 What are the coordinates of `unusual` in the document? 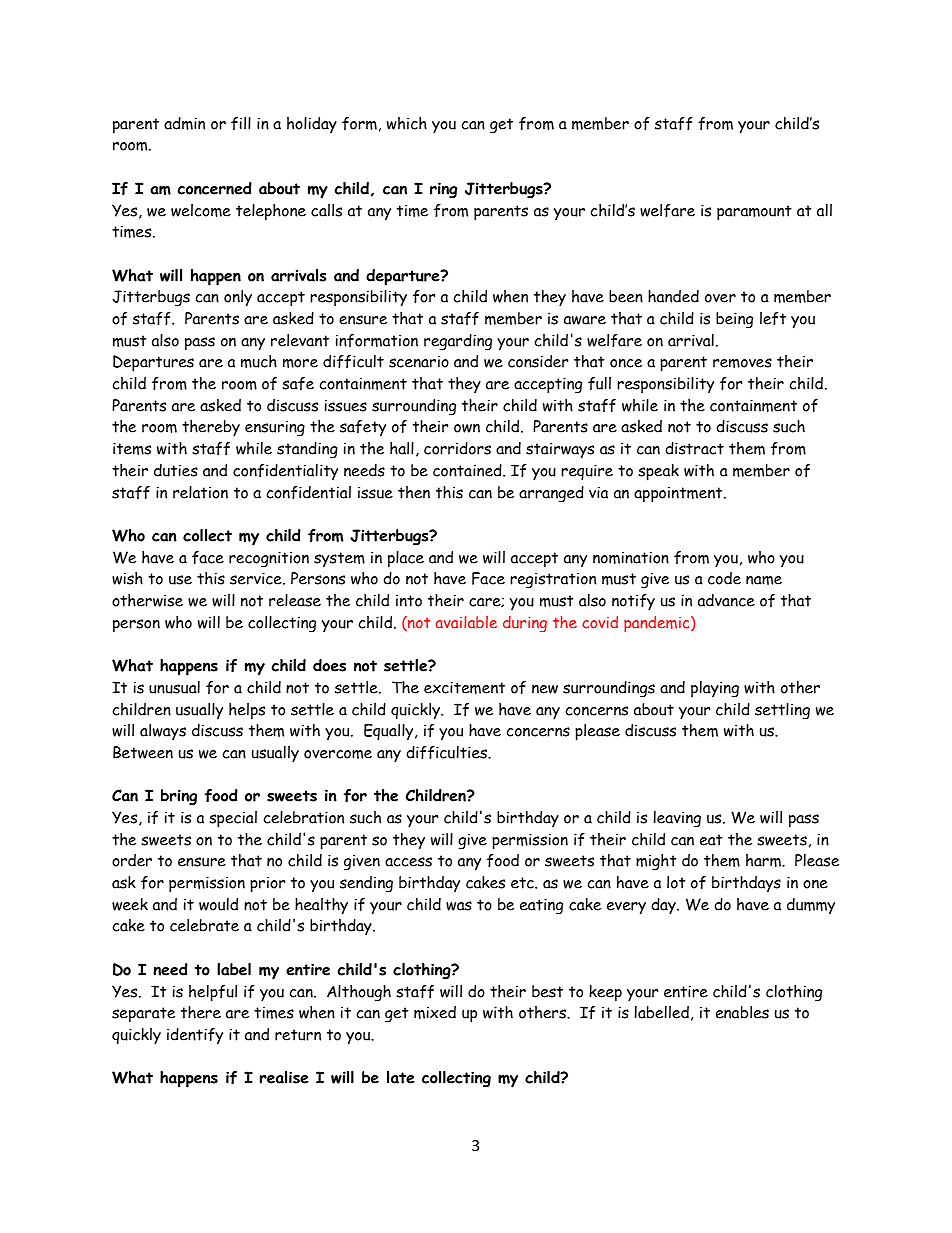 It's located at (174, 687).
